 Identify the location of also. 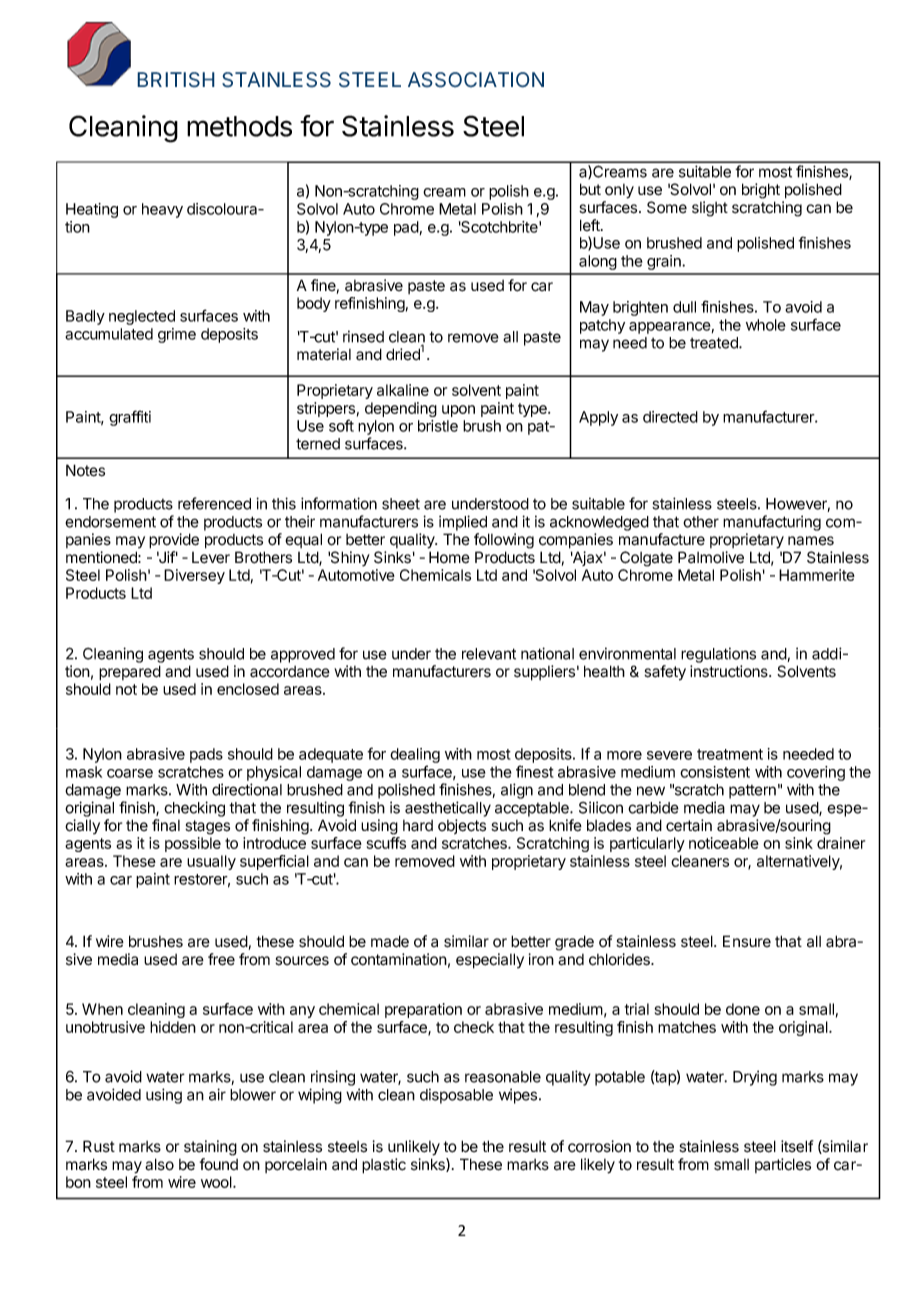
(159, 1164).
